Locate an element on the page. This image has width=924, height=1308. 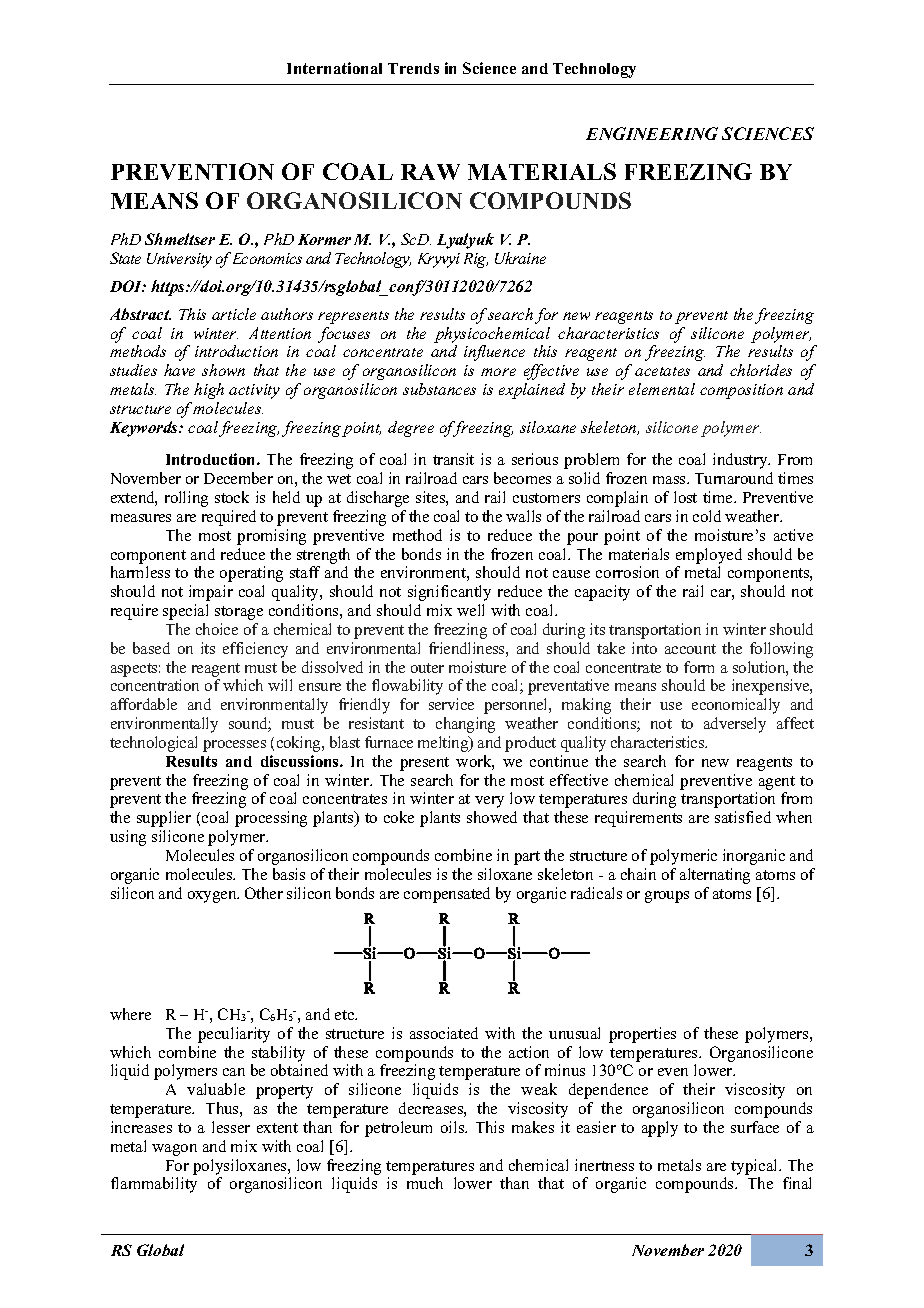
ENGINEERING is located at coordinates (652, 133).
